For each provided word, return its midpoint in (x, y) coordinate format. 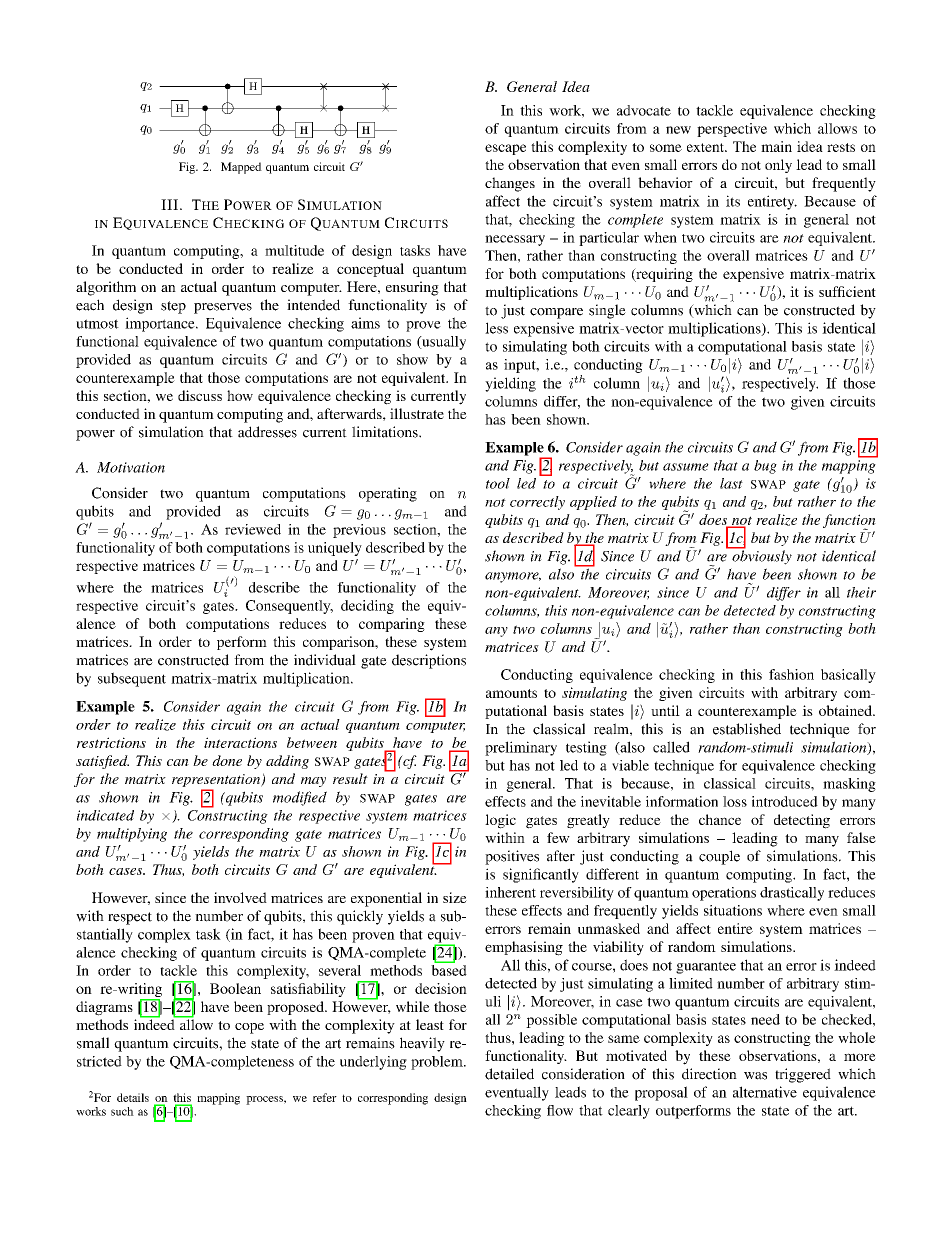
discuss (200, 395)
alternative (765, 1092)
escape (505, 149)
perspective (732, 130)
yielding (510, 384)
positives (512, 857)
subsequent (132, 679)
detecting (802, 821)
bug (765, 467)
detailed (509, 1074)
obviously (761, 556)
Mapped (241, 168)
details (133, 1097)
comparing (392, 625)
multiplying (132, 835)
